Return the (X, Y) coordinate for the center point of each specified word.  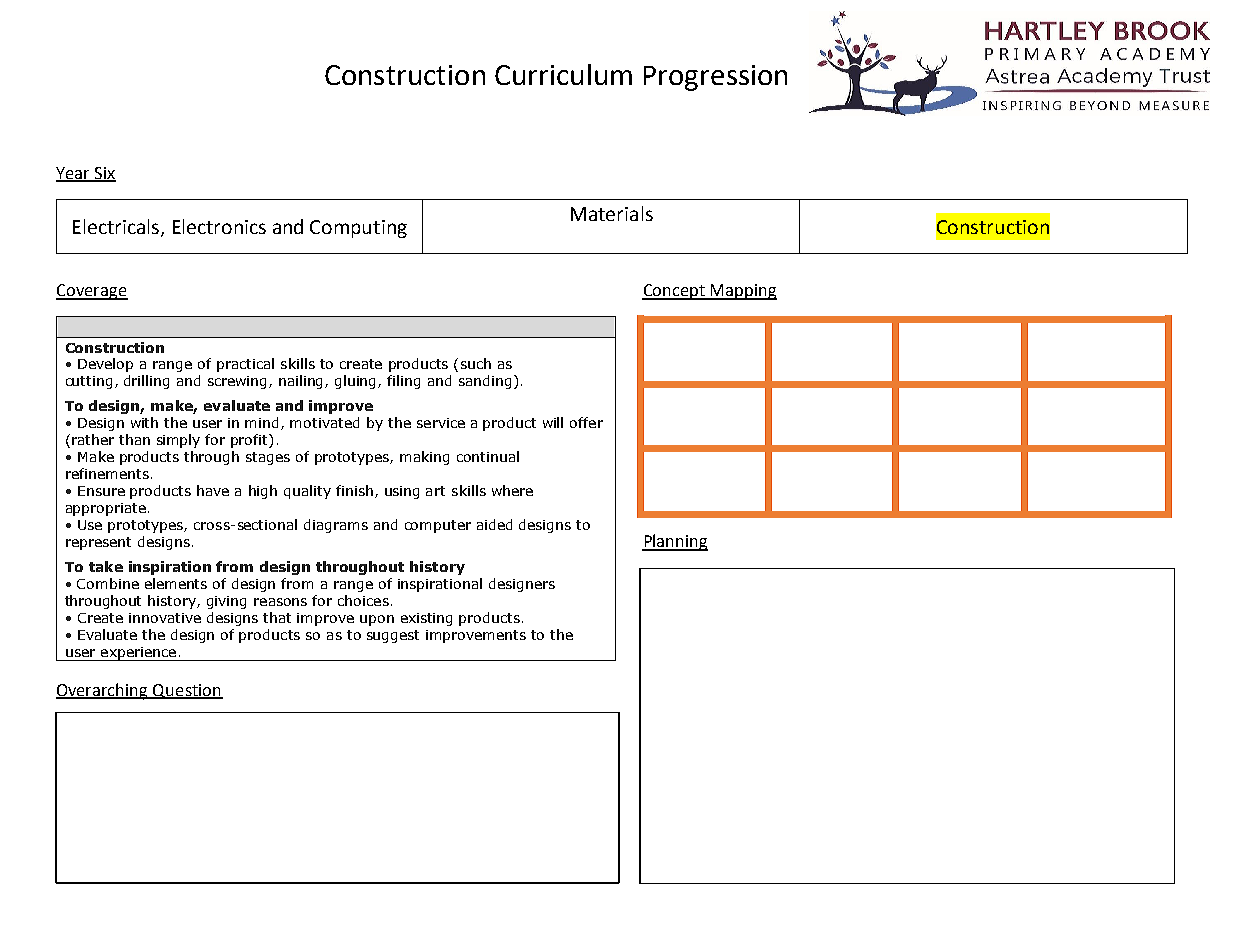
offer (586, 422)
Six (104, 174)
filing (403, 382)
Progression (715, 78)
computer (438, 526)
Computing (358, 229)
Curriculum (563, 74)
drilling (146, 382)
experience (138, 654)
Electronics (219, 226)
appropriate (106, 509)
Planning (675, 542)
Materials (612, 213)
